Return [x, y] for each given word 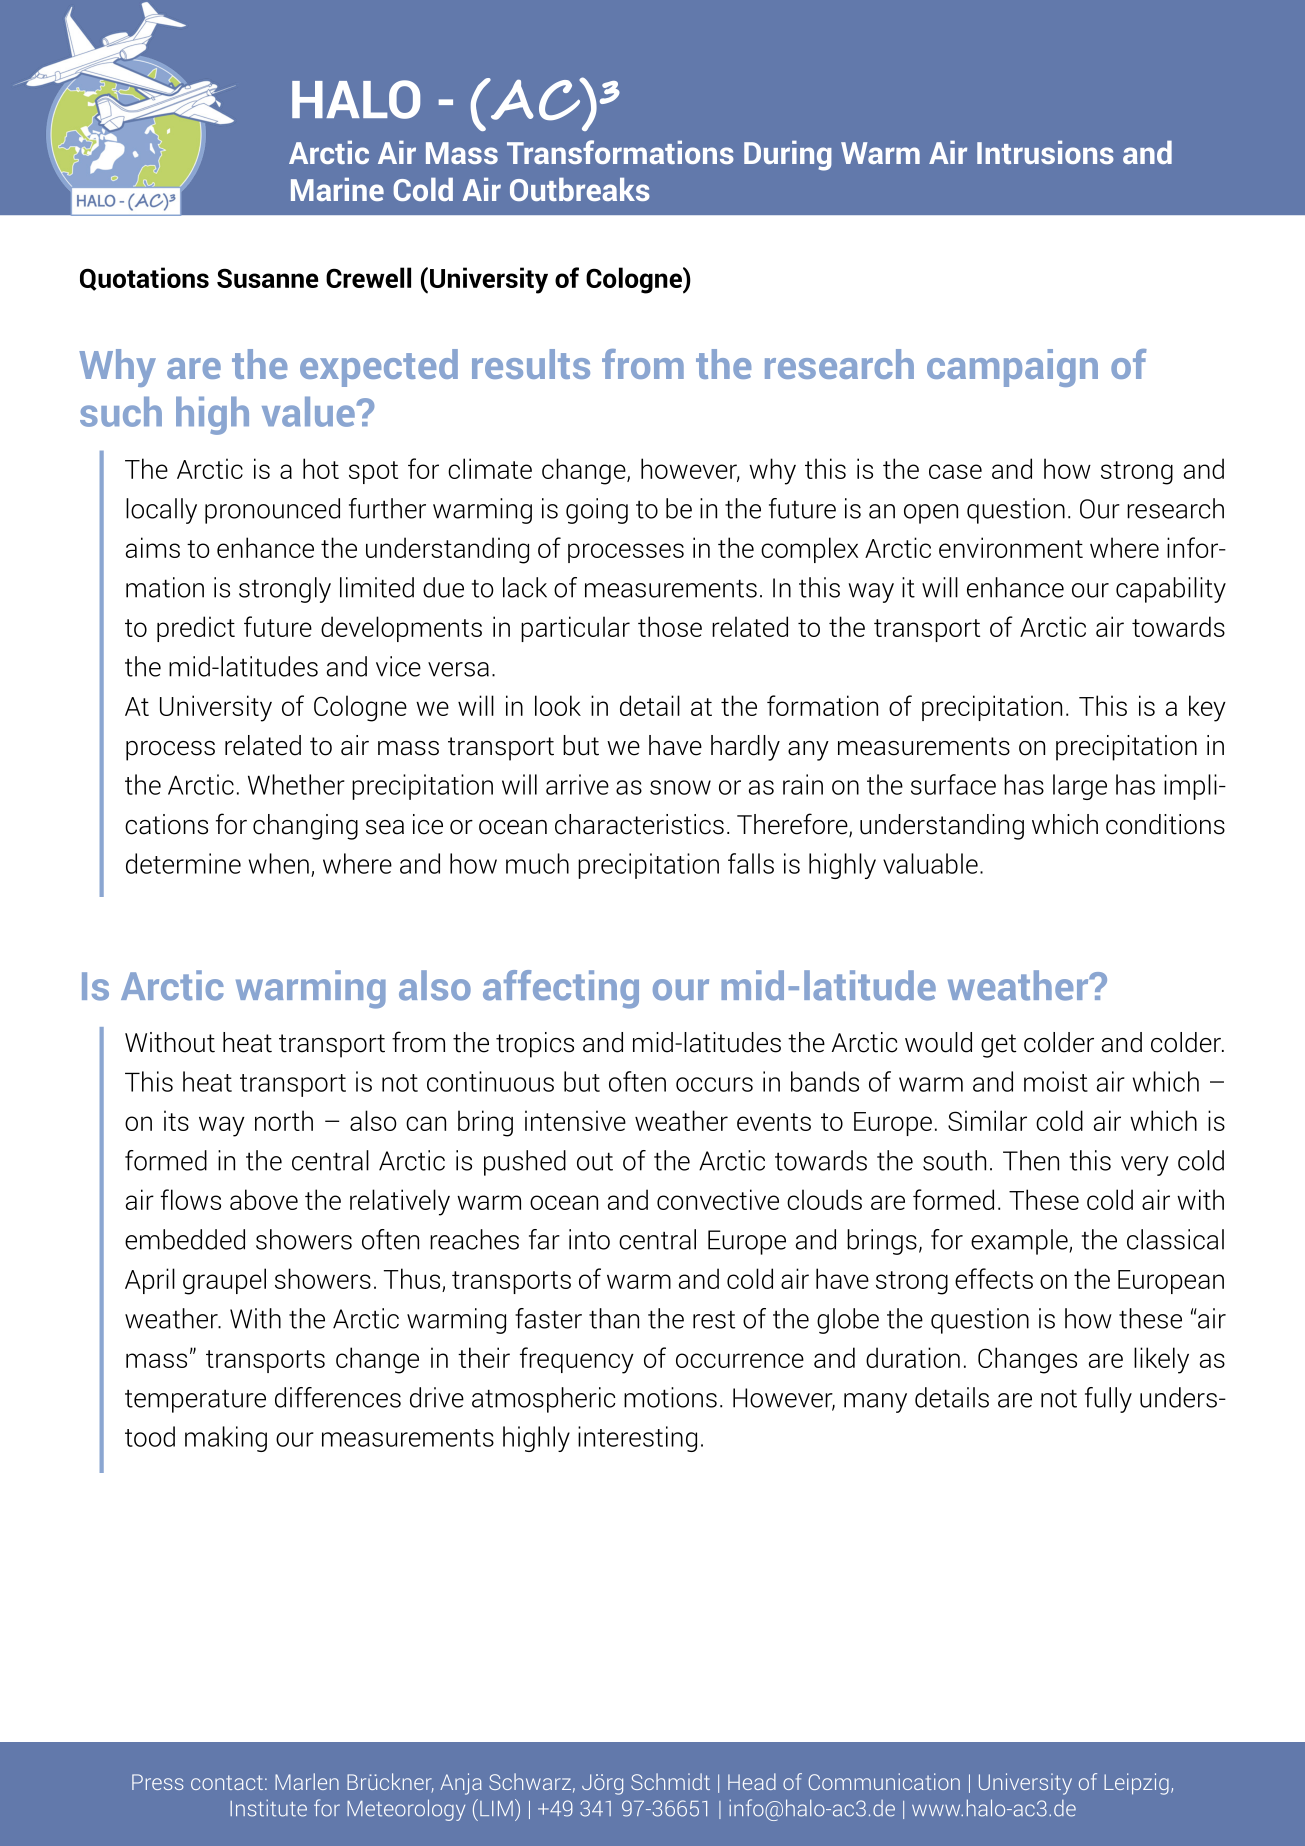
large [1080, 787]
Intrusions [1045, 152]
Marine [337, 189]
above [264, 1199]
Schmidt [670, 1781]
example [1020, 1242]
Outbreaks [580, 189]
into [589, 1239]
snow [680, 787]
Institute [268, 1808]
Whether [296, 784]
